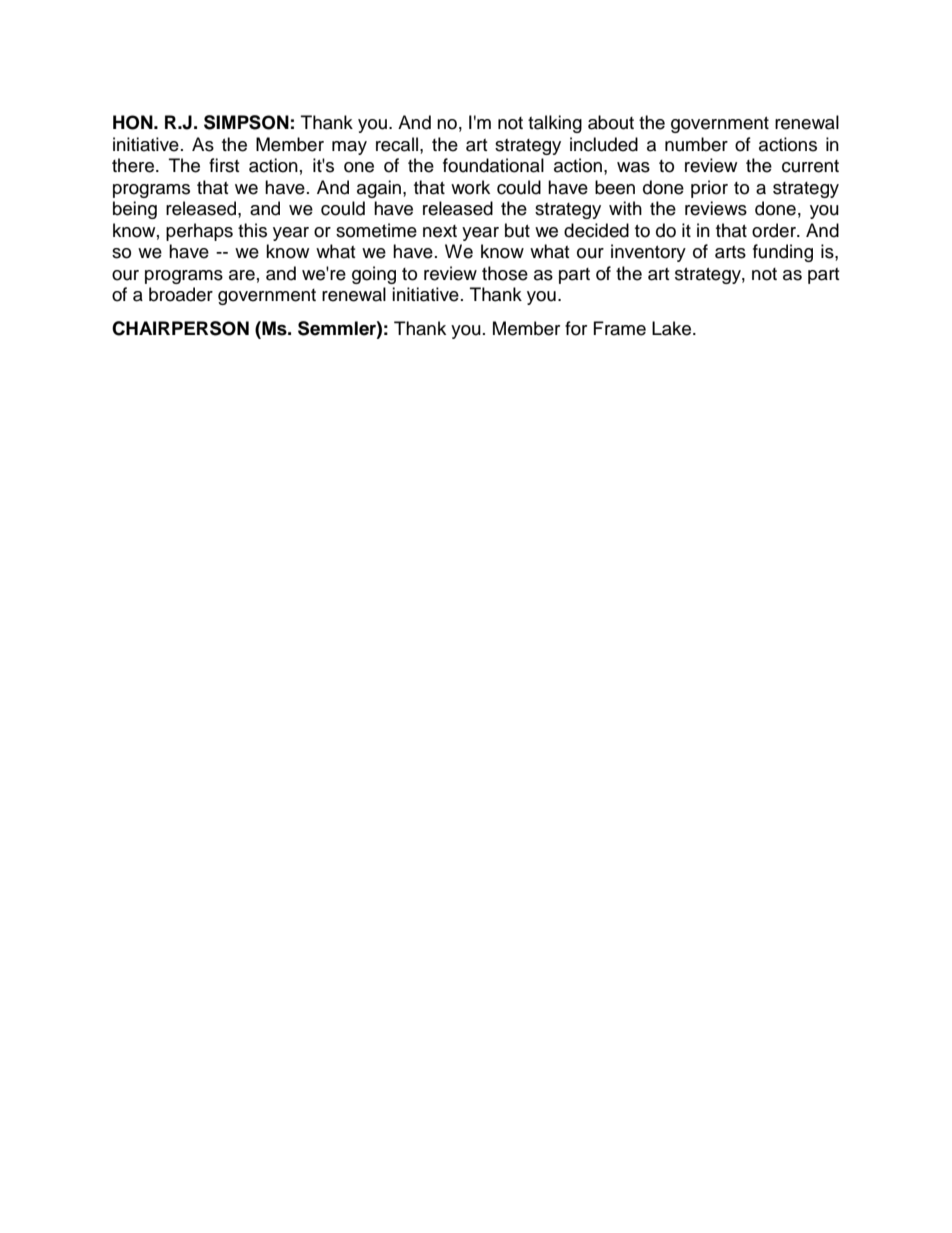 The width and height of the image is (952, 1233). Describe the element at coordinates (246, 122) in the image. I see `SIMPSON` at that location.
